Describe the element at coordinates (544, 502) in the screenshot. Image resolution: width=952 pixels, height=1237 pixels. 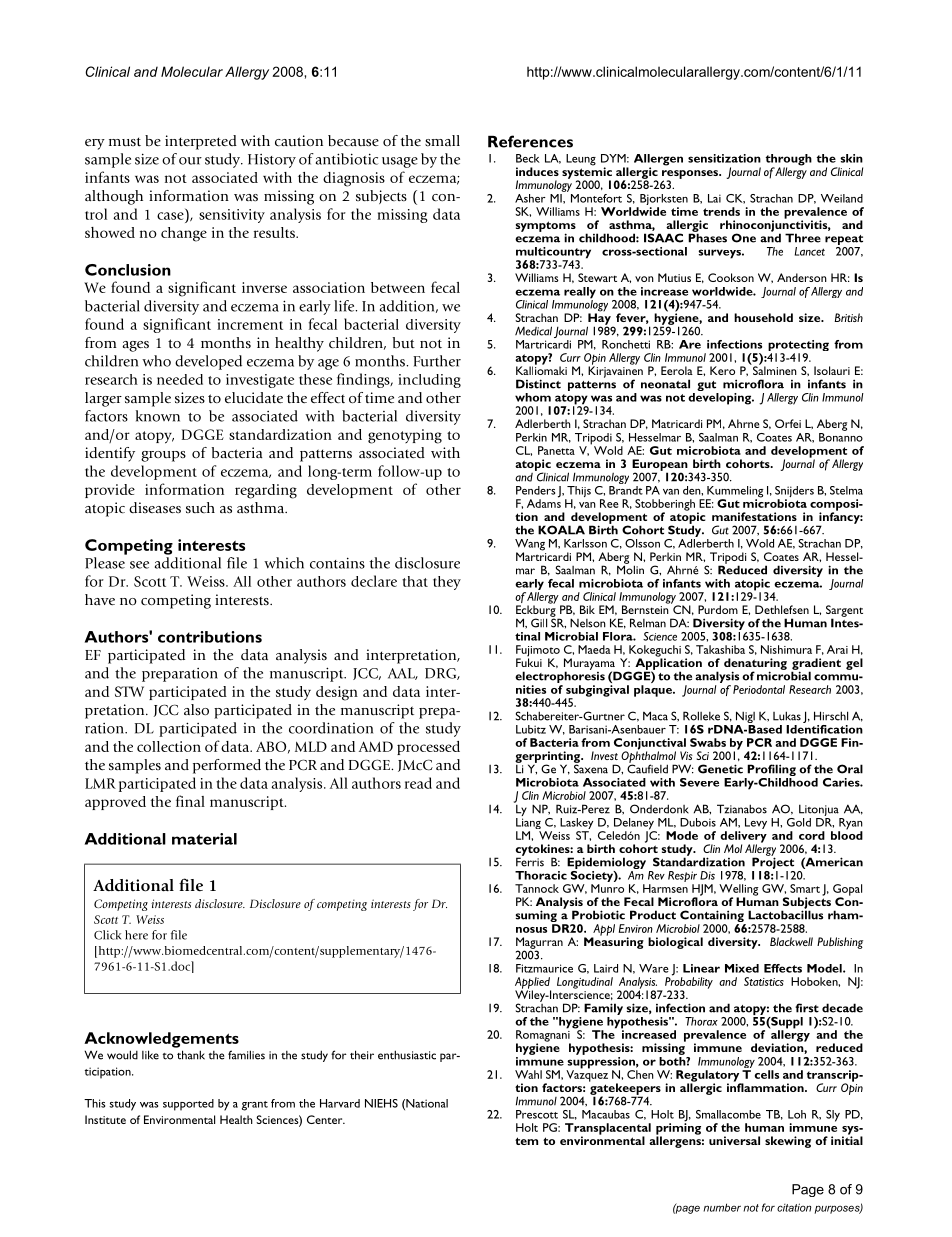
I see `Adams` at that location.
